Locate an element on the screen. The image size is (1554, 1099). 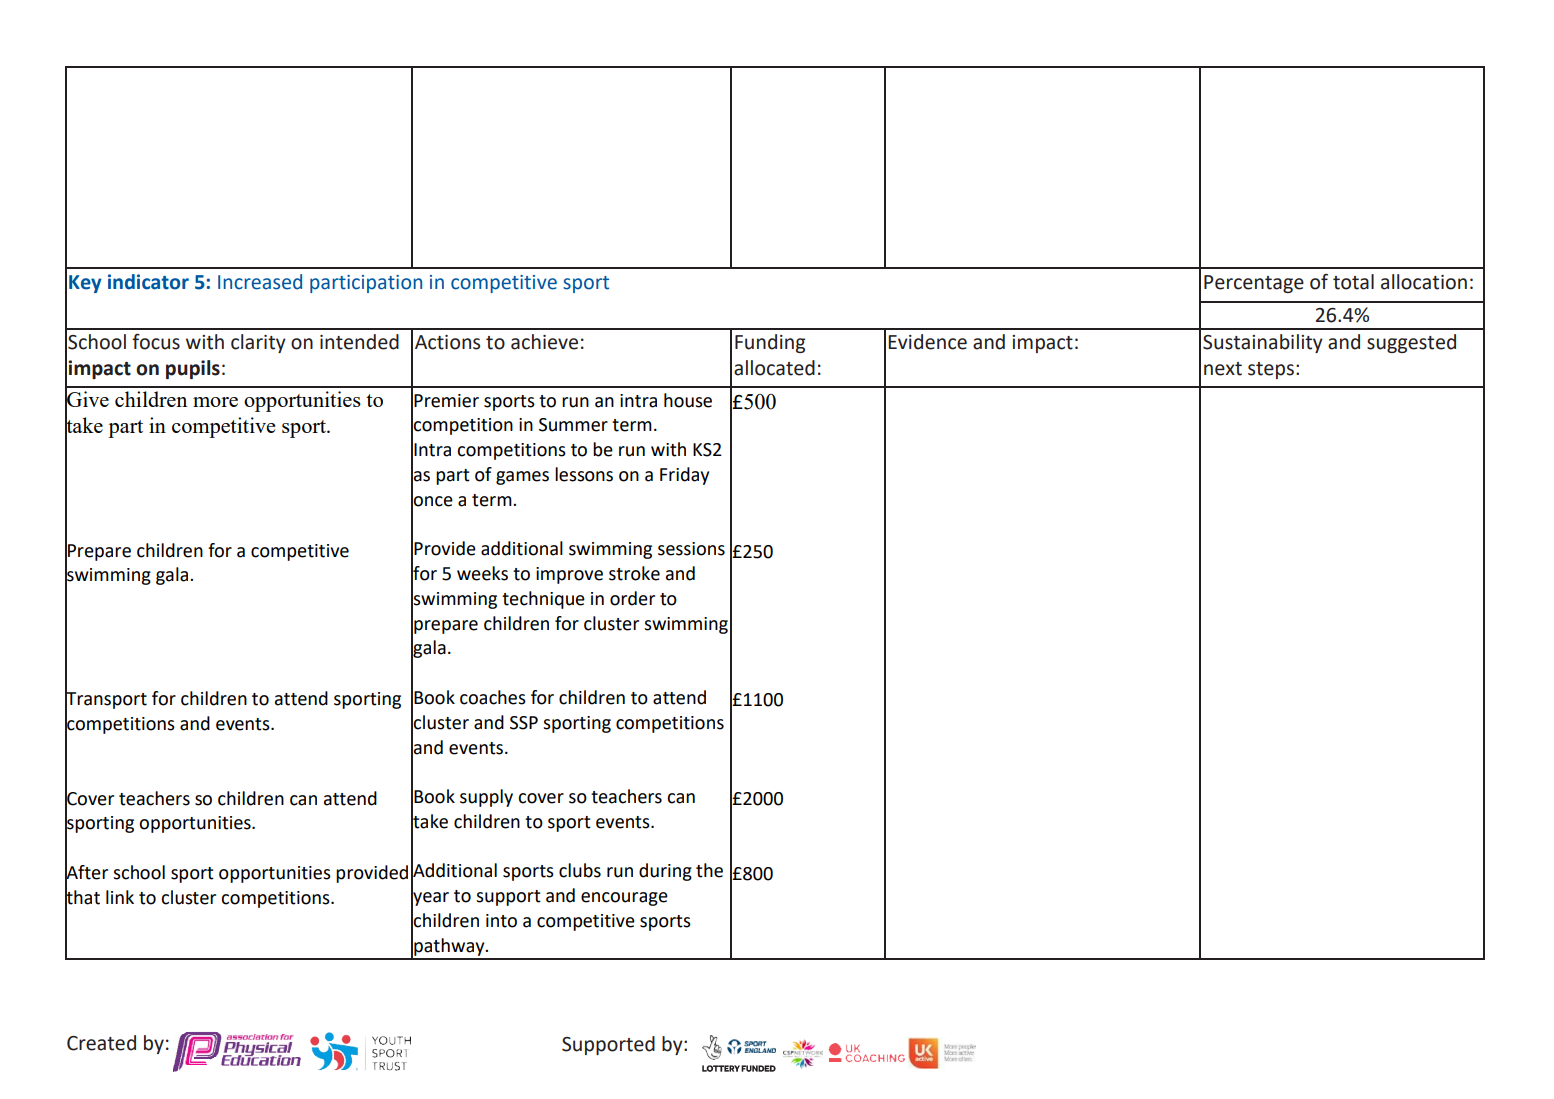
into is located at coordinates (501, 921).
